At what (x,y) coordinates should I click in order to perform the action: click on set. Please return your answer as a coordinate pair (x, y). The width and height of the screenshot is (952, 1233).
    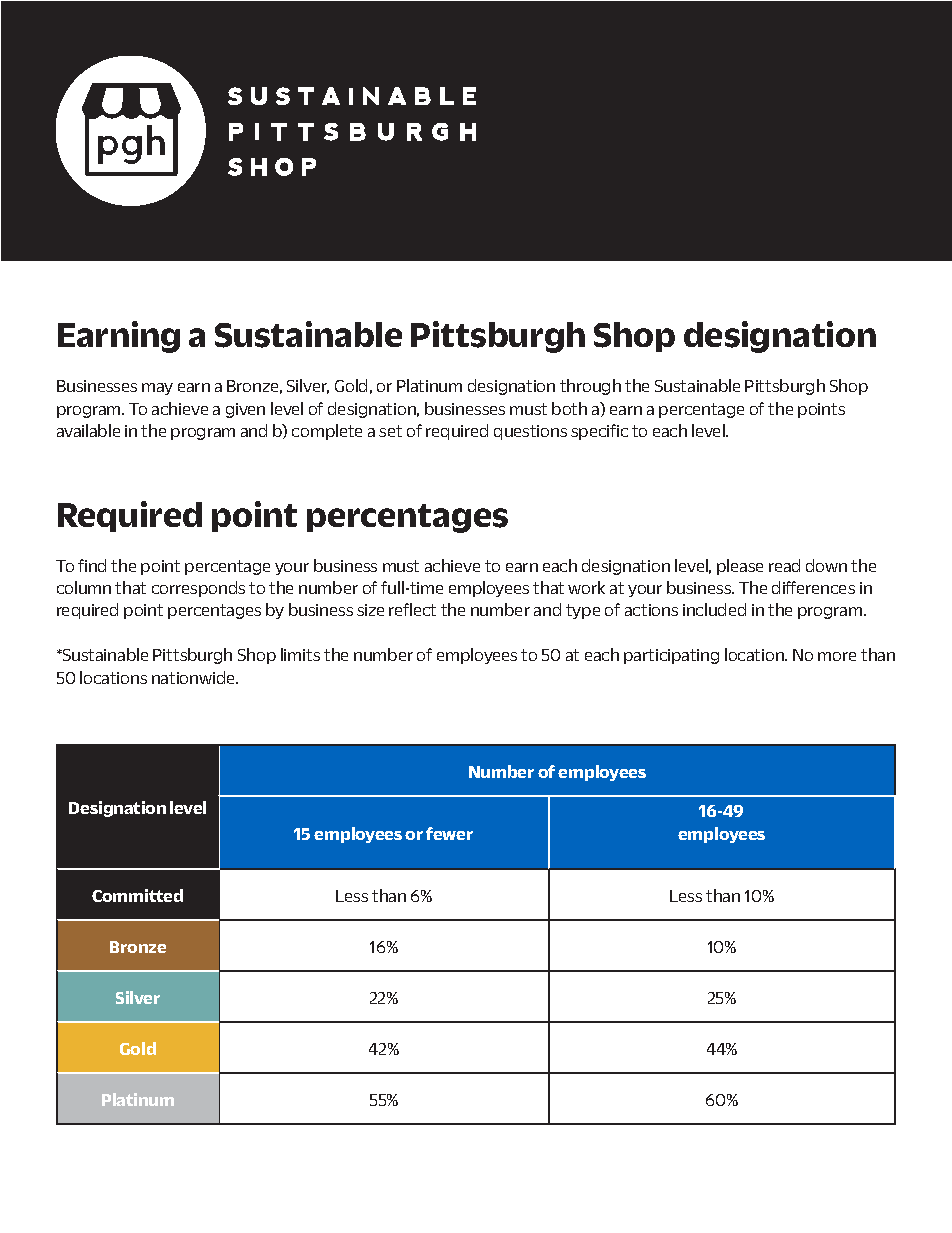
    Looking at the image, I should click on (390, 431).
